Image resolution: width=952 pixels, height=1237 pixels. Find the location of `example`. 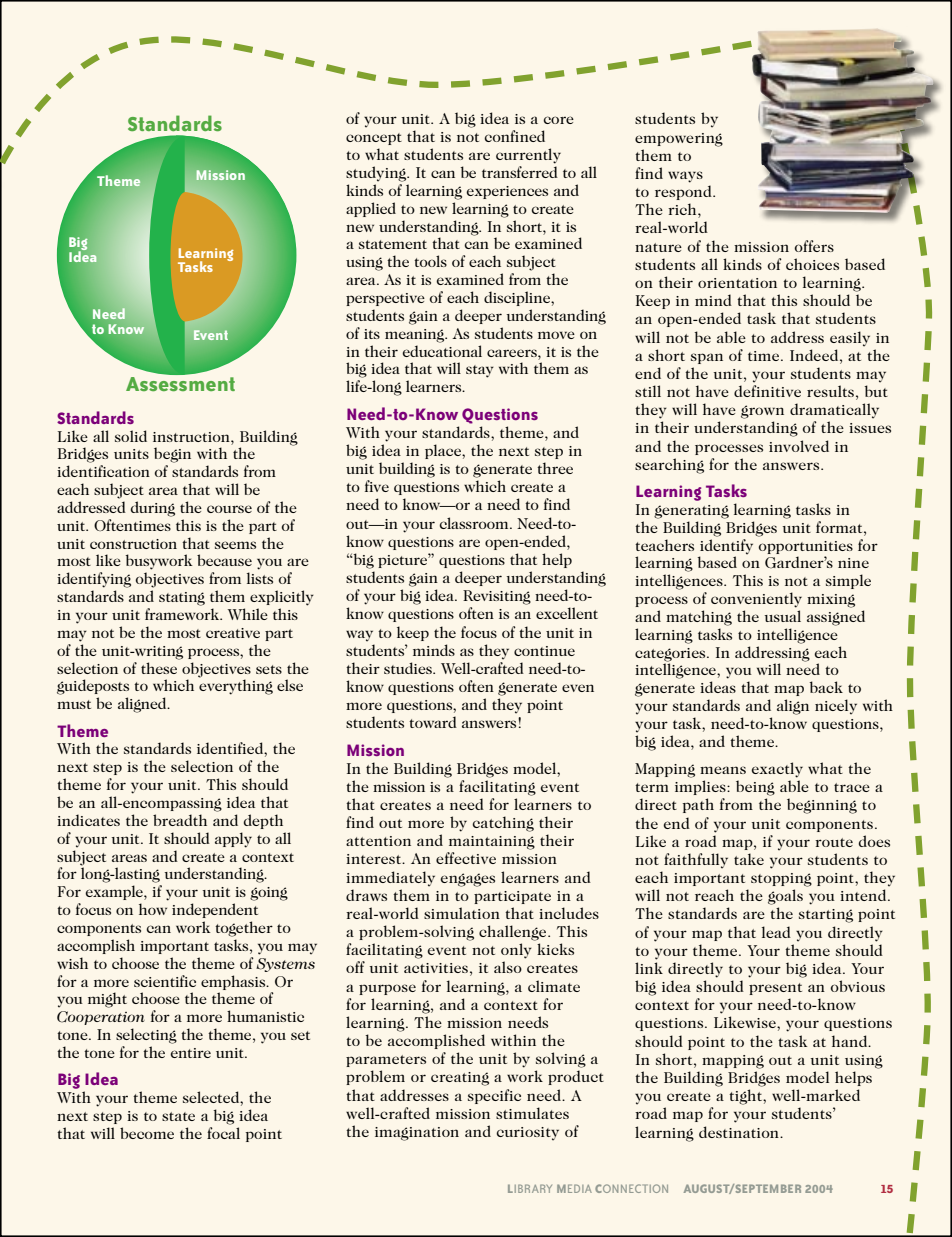

example is located at coordinates (115, 892).
